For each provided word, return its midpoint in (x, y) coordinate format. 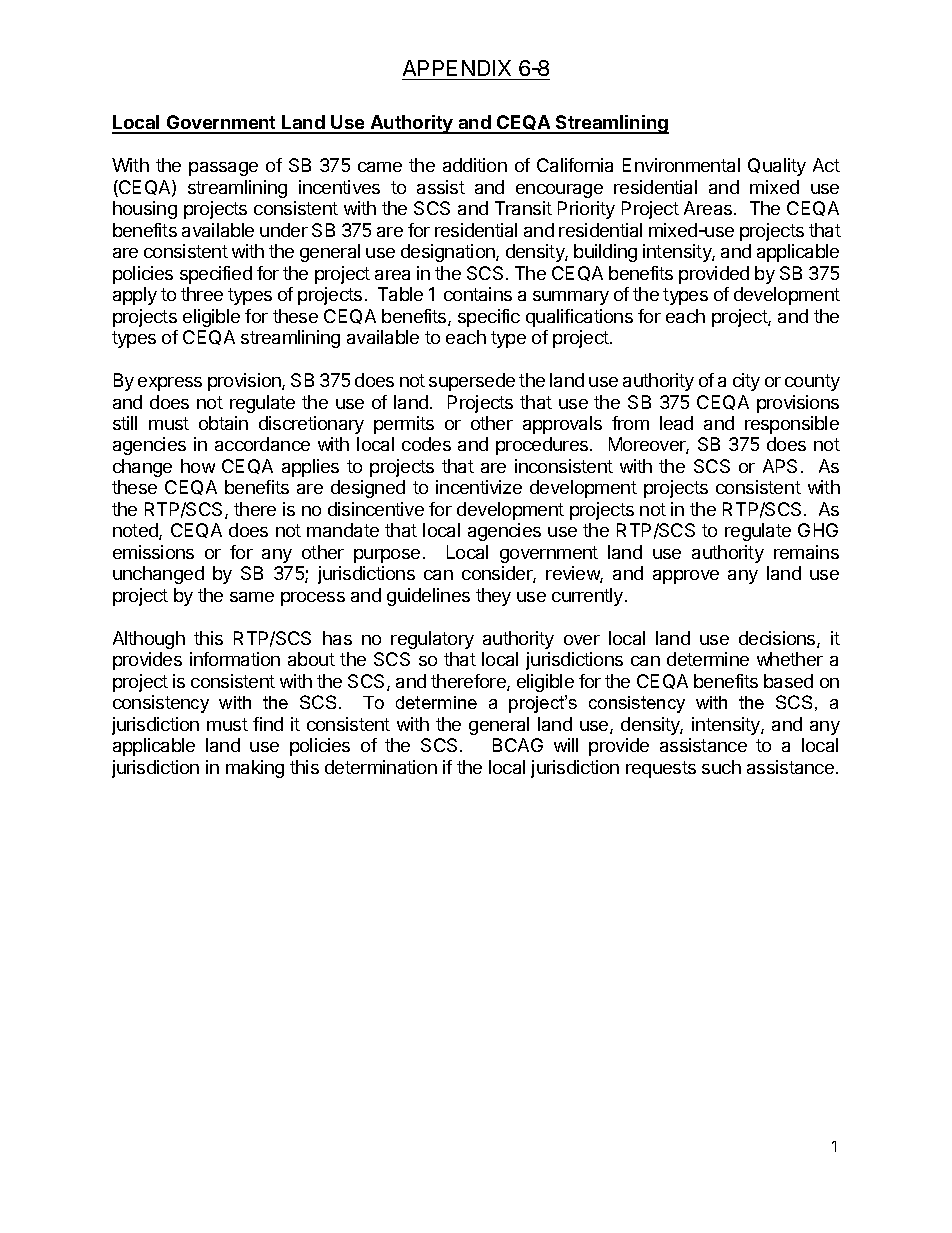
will (566, 745)
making (255, 769)
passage (223, 169)
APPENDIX (457, 68)
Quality (777, 167)
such (721, 767)
